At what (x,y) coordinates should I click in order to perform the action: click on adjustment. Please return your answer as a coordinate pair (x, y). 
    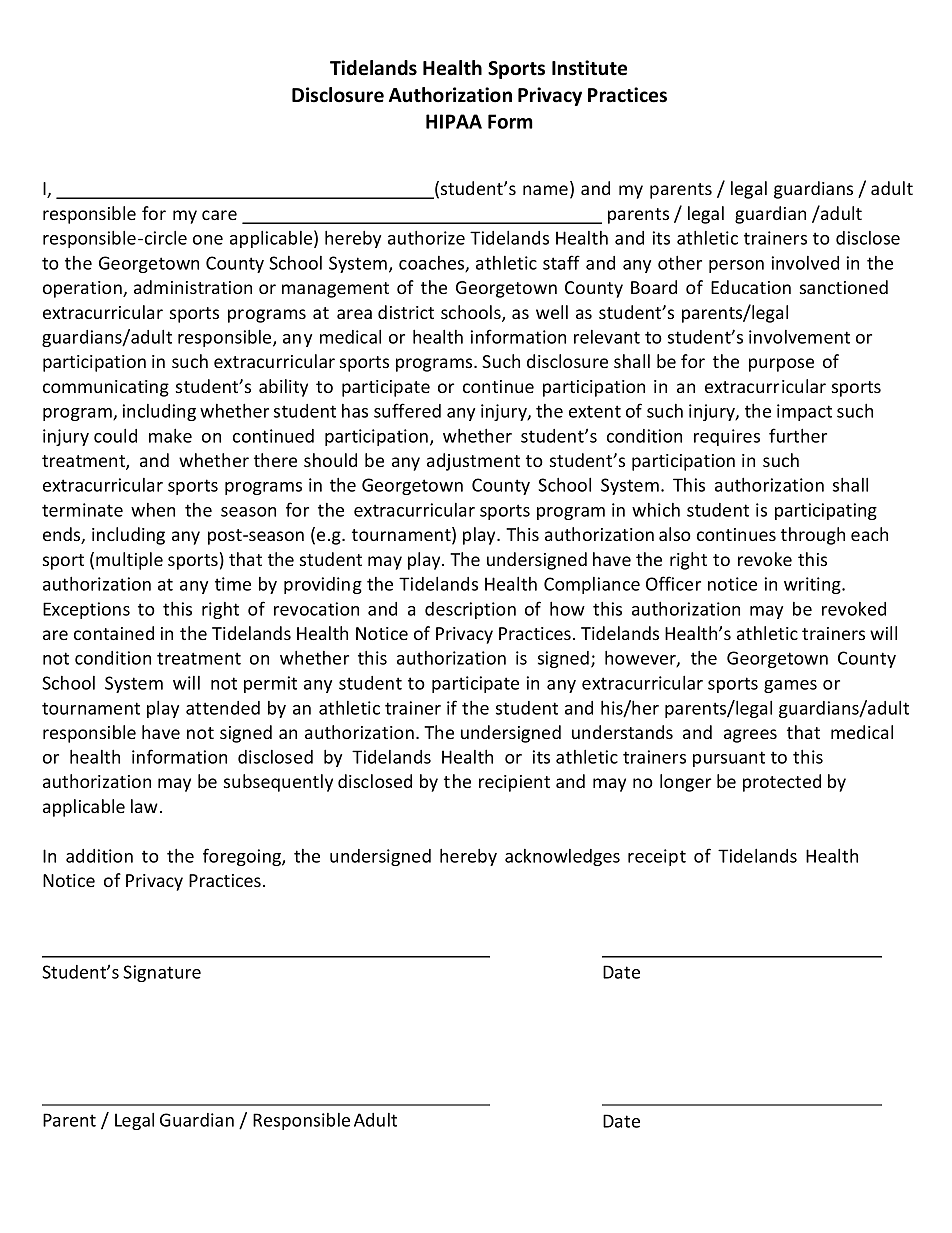
    Looking at the image, I should click on (473, 462).
